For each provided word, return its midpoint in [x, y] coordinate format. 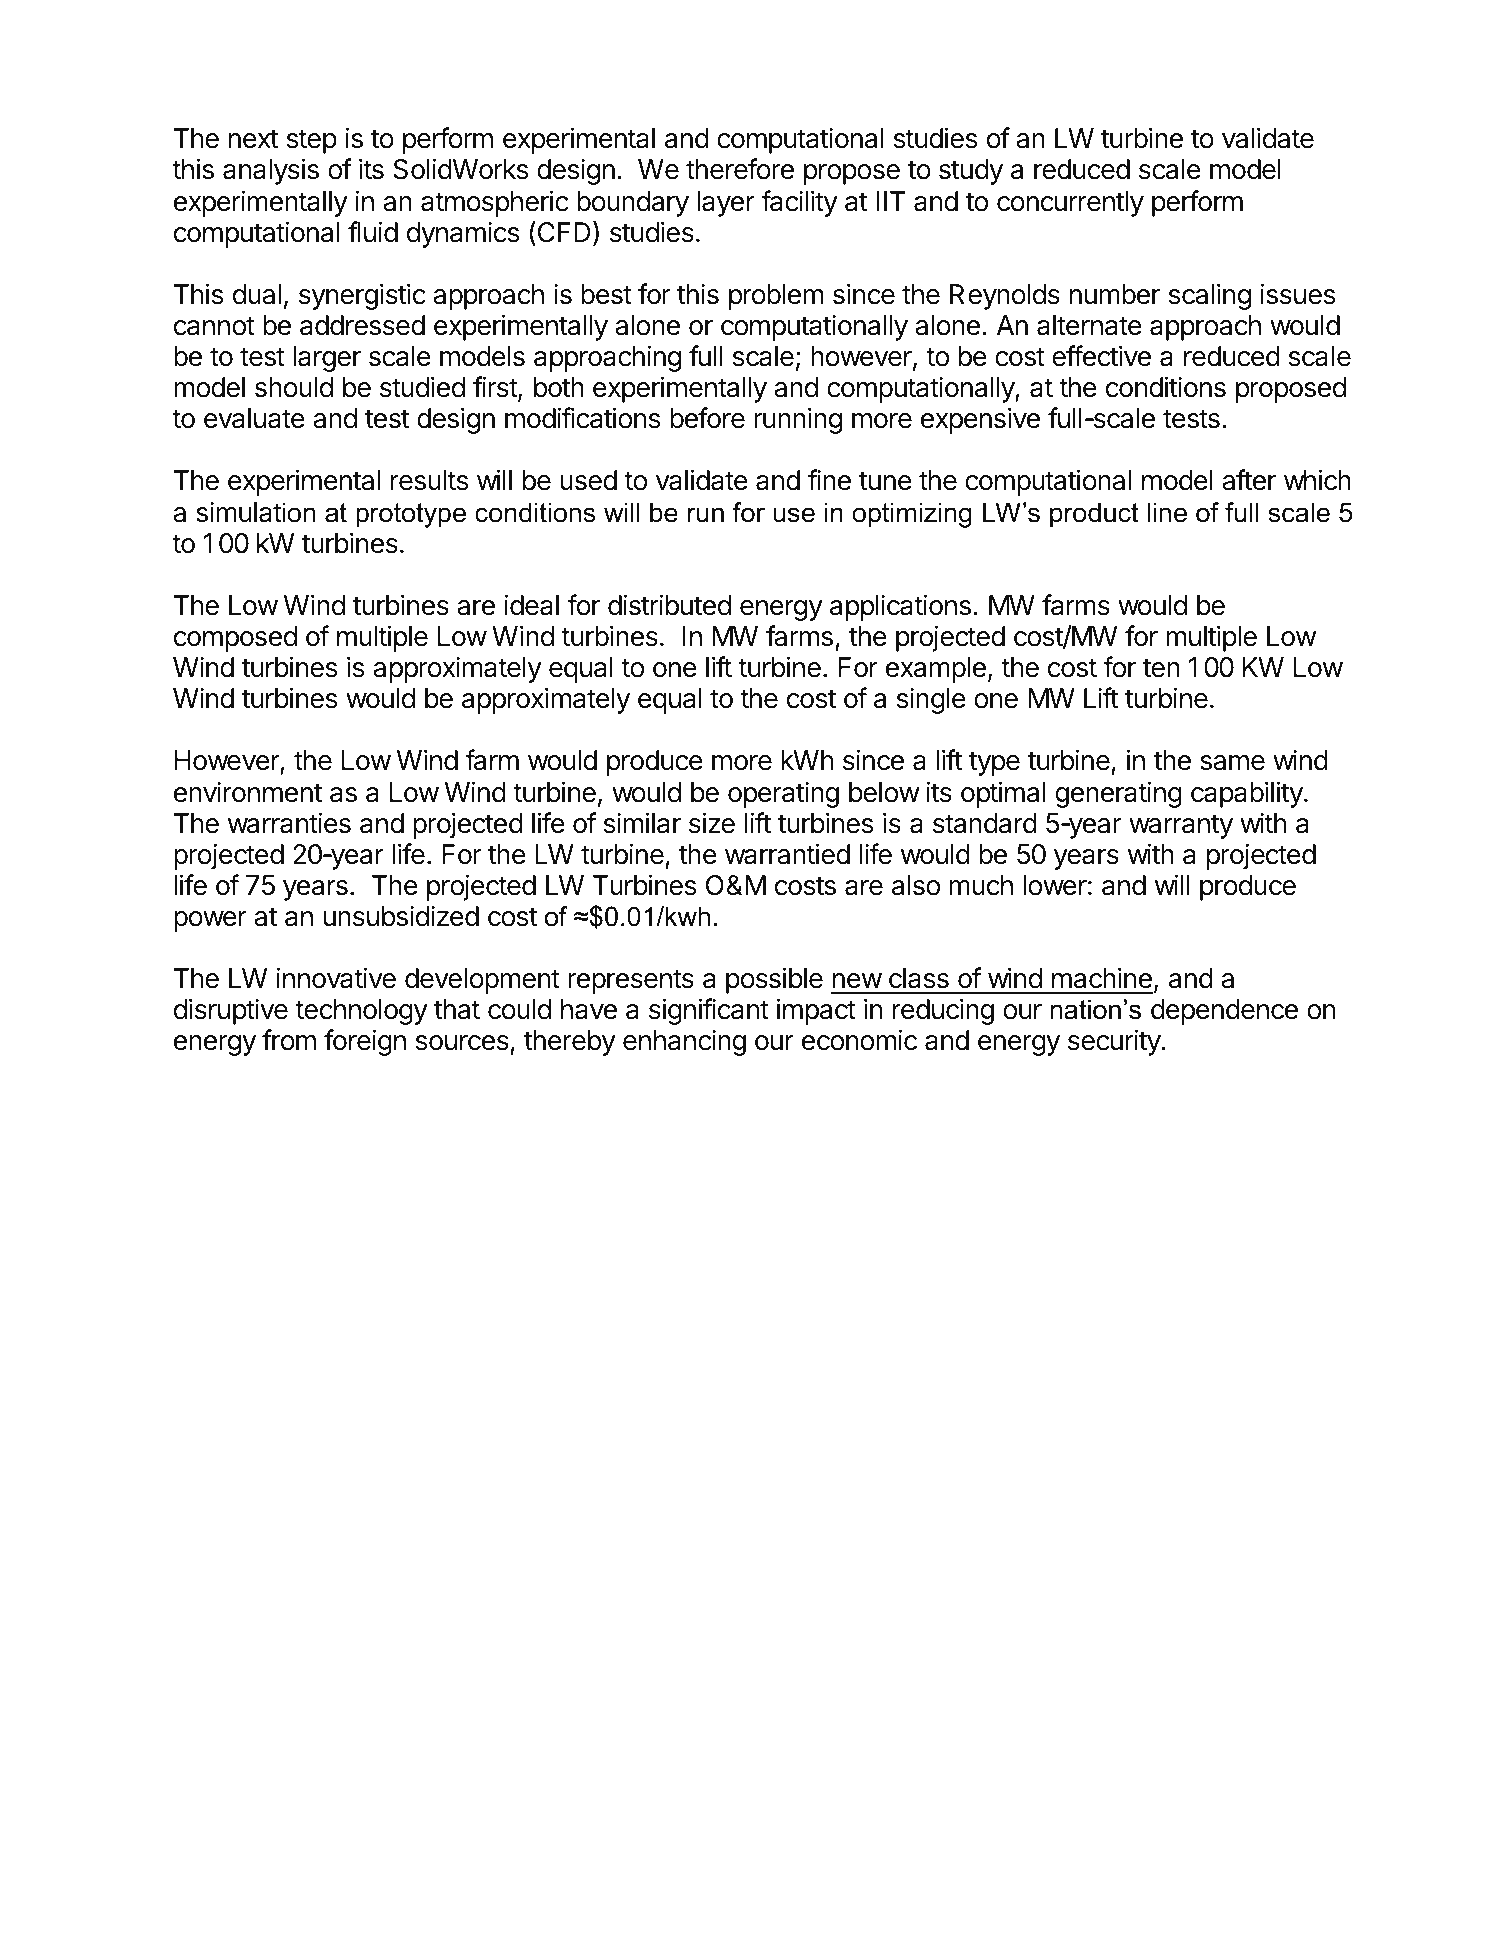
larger [327, 359]
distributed [669, 605]
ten [1161, 668]
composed [235, 639]
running [798, 420]
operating [783, 794]
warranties [289, 823]
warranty [1181, 826]
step [312, 141]
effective [1101, 356]
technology [361, 1012]
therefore [740, 169]
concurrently [1070, 204]
